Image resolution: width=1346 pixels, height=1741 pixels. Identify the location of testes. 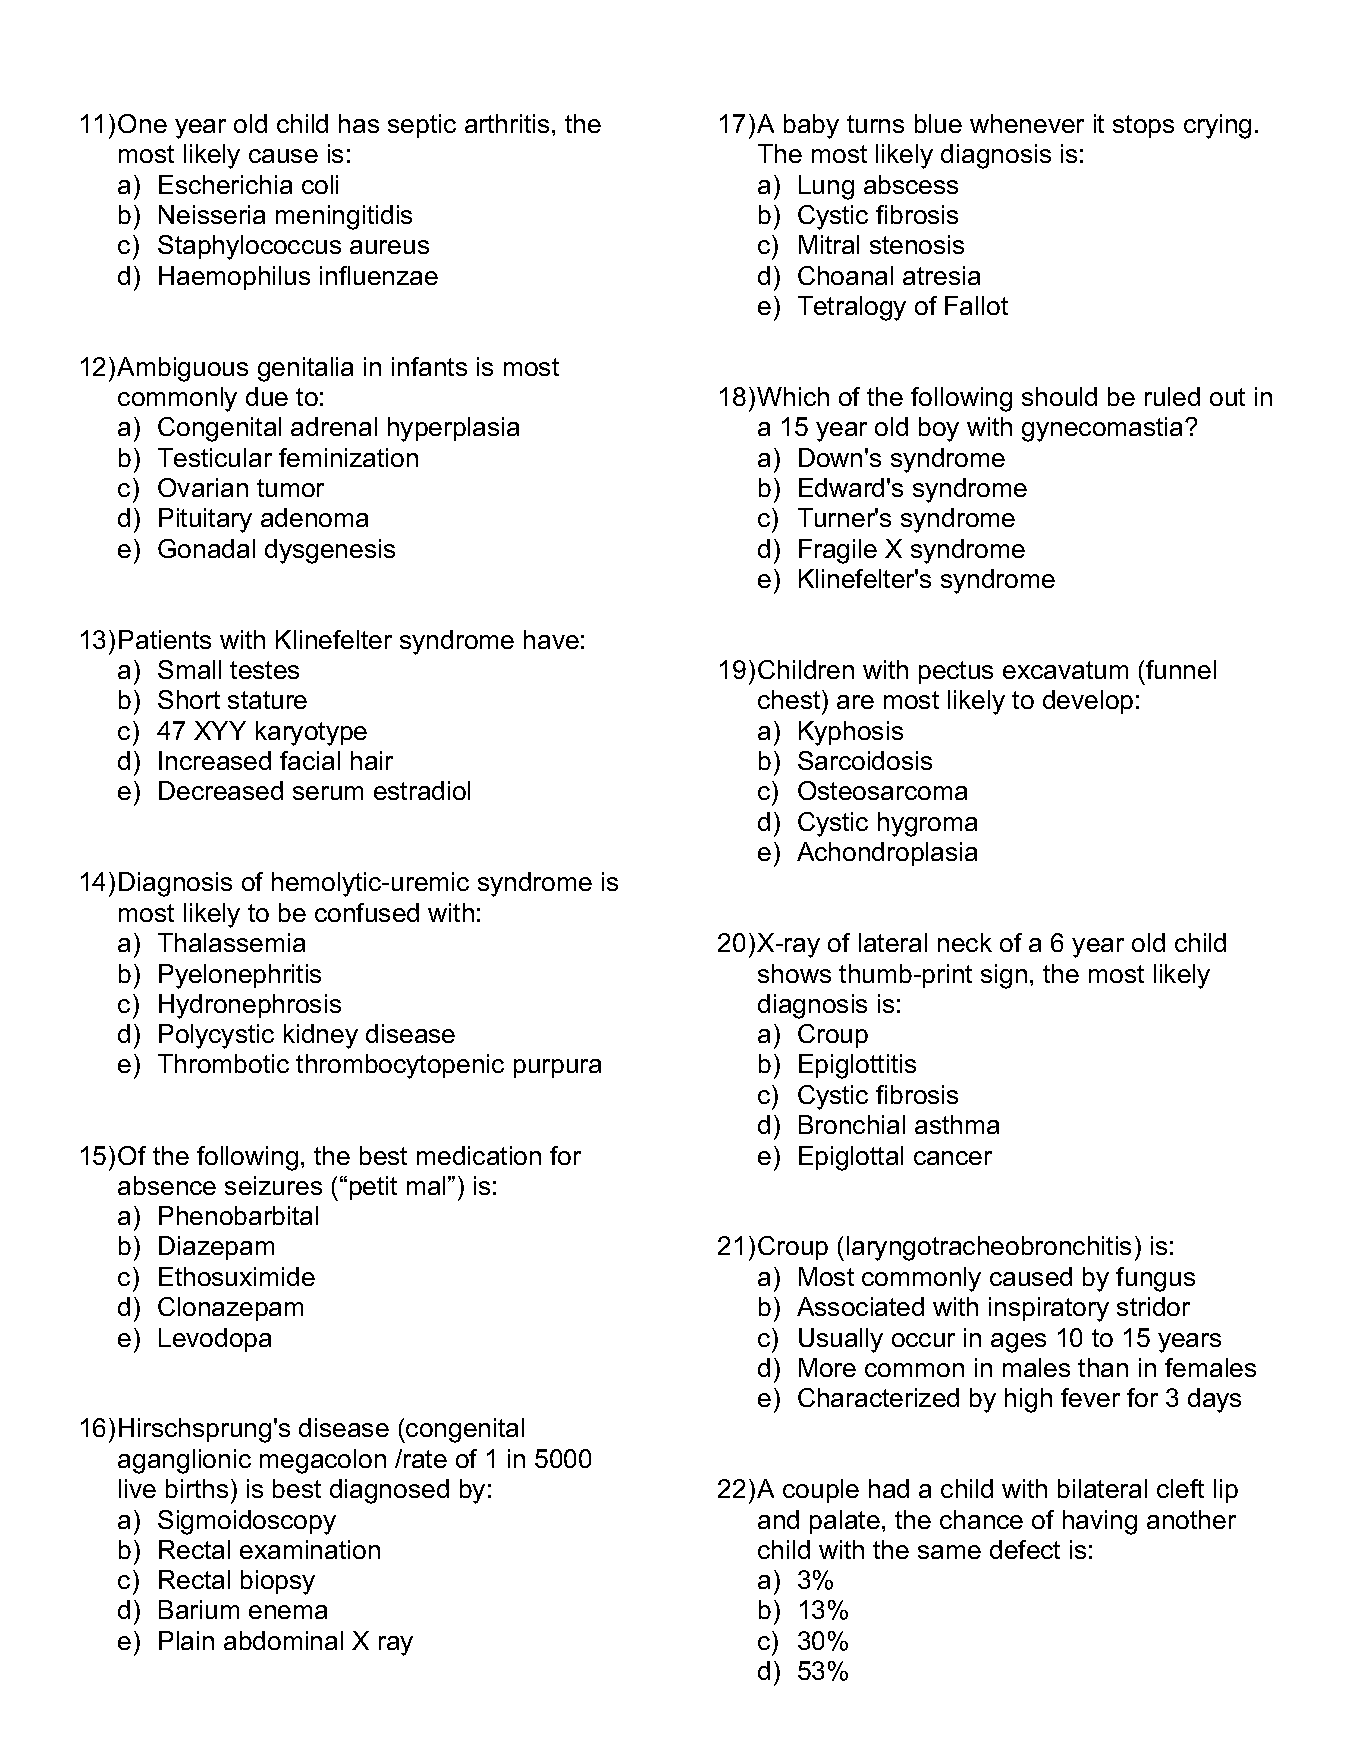
(264, 670).
